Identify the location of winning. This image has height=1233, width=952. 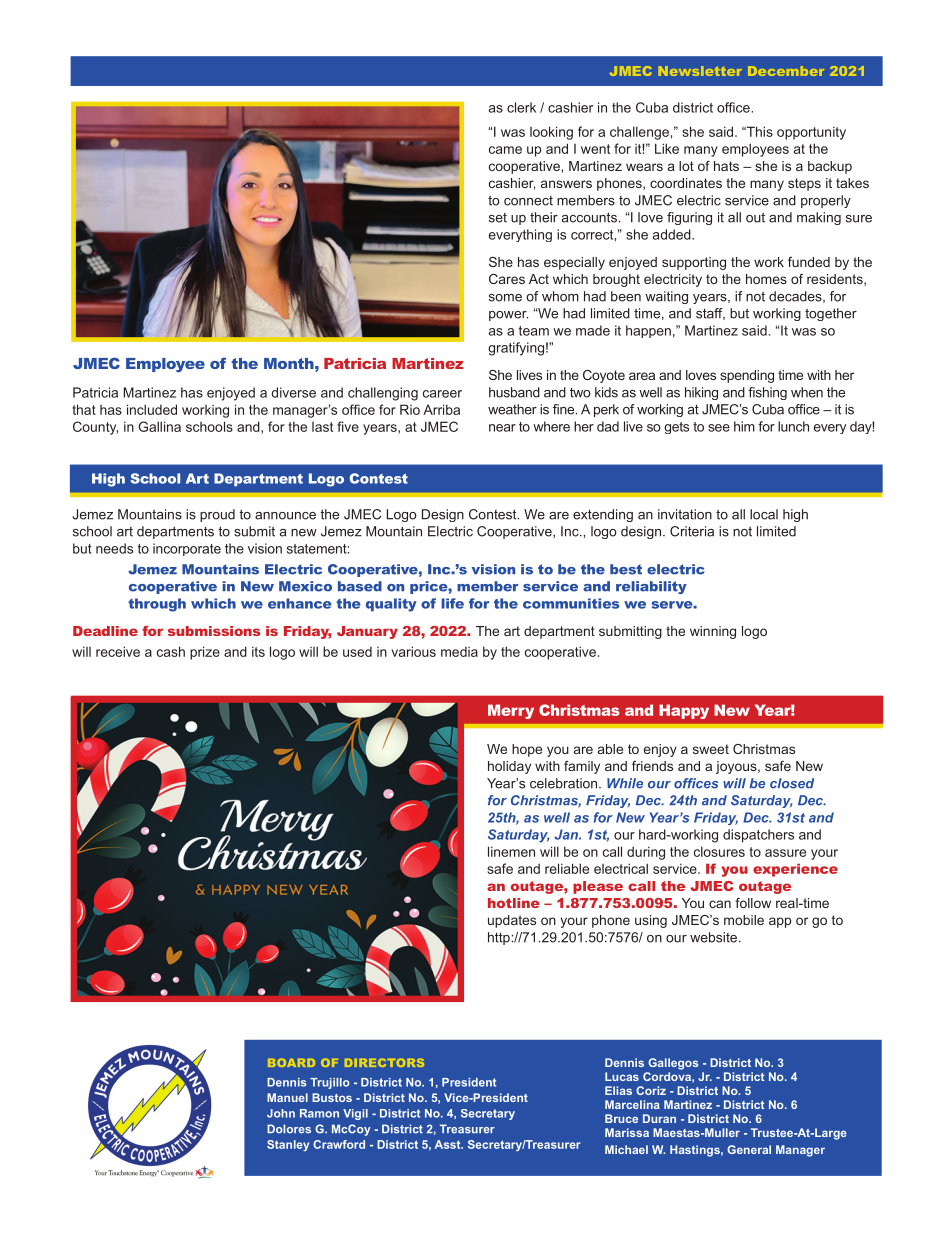
(713, 632).
